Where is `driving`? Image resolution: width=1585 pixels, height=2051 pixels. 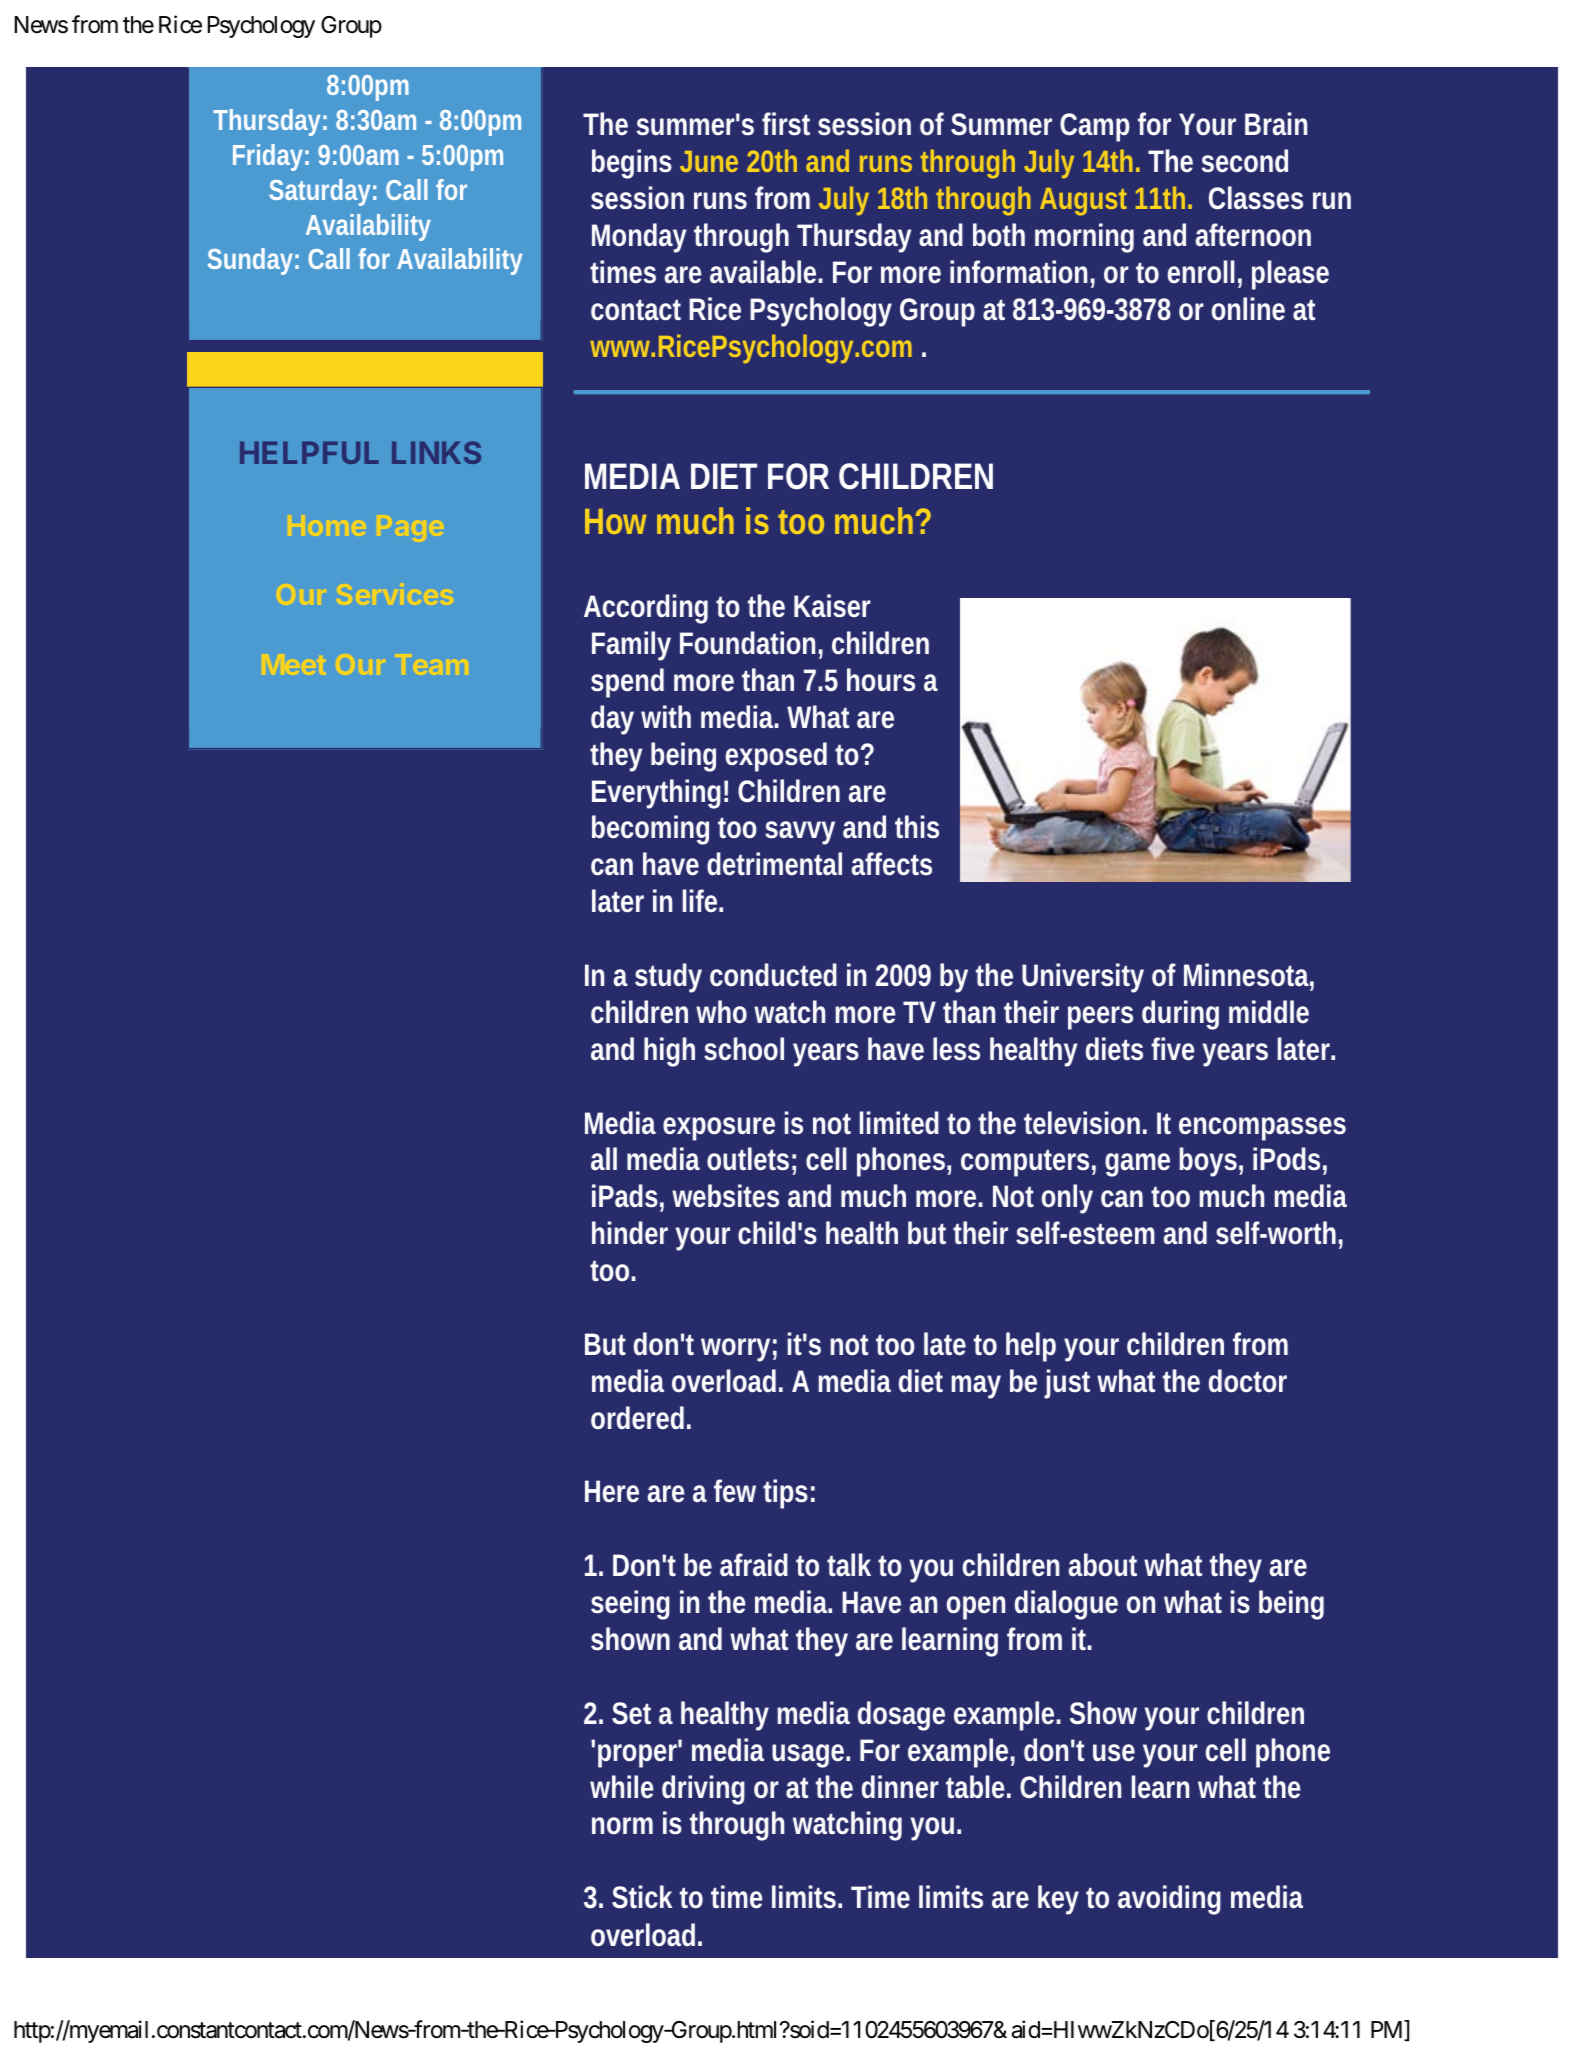
driving is located at coordinates (703, 1790).
